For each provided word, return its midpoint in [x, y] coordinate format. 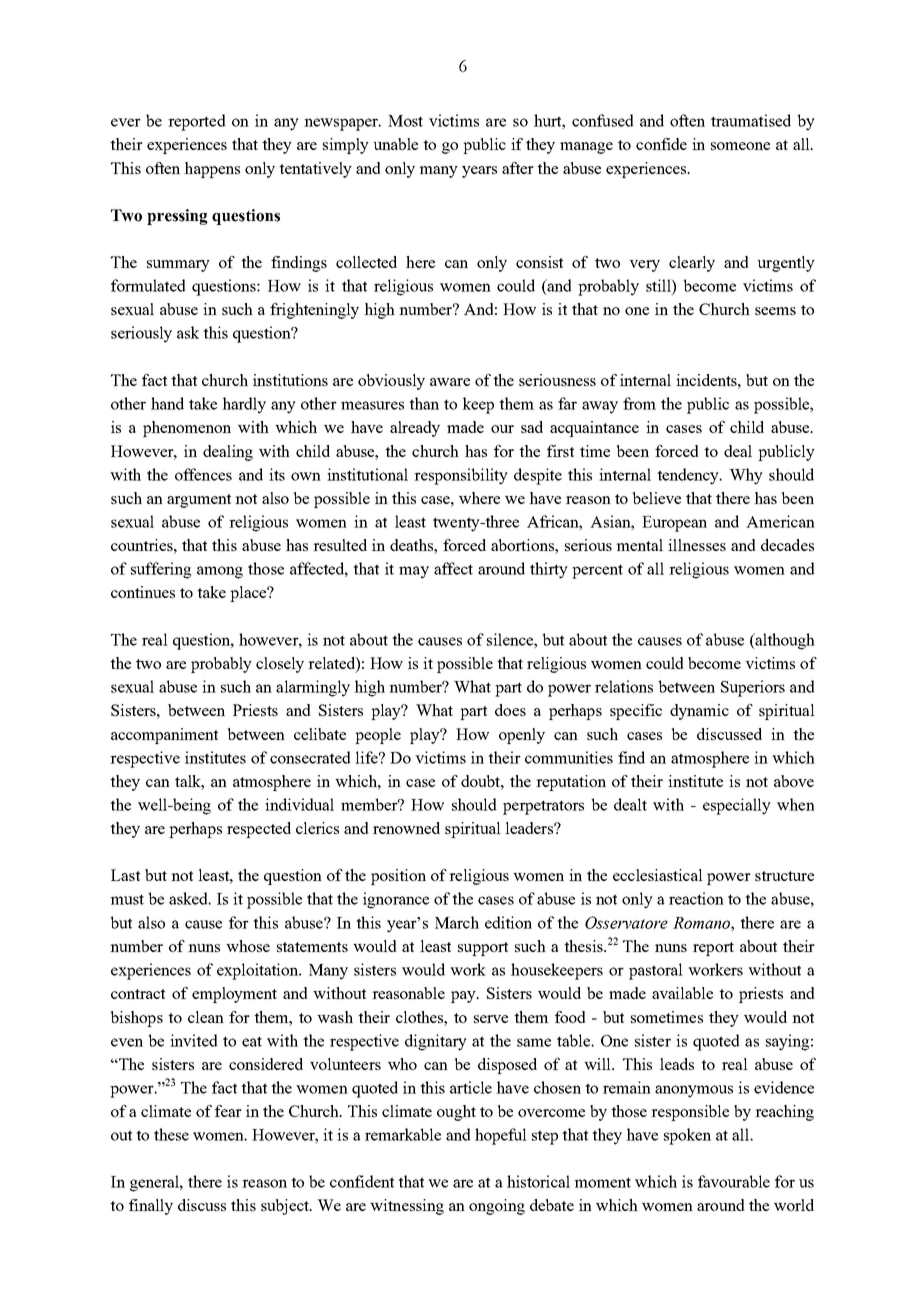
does [510, 710]
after [518, 168]
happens [212, 170]
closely [280, 665]
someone [740, 146]
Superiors [753, 688]
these [171, 1134]
